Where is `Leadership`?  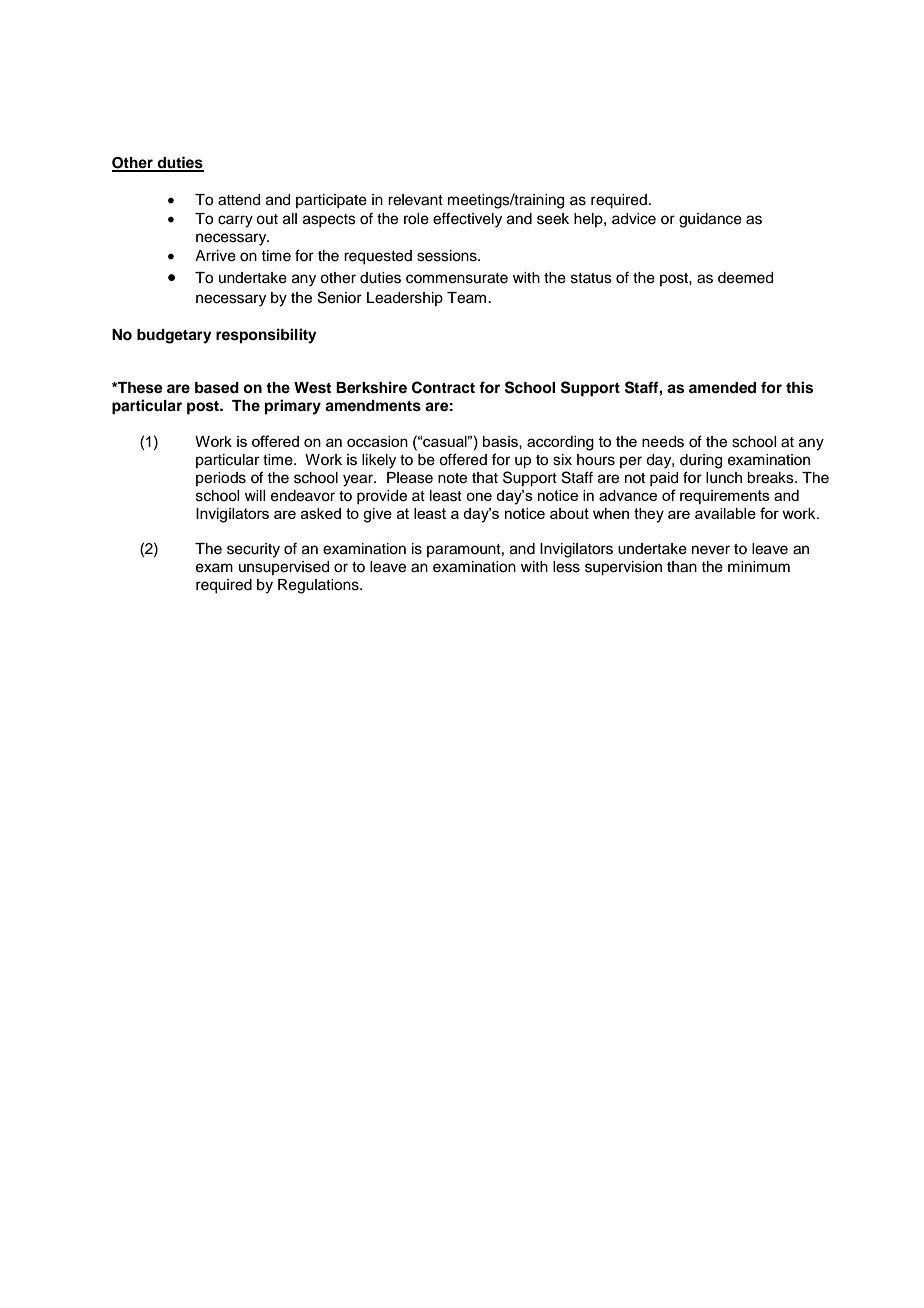 Leadership is located at coordinates (405, 299).
